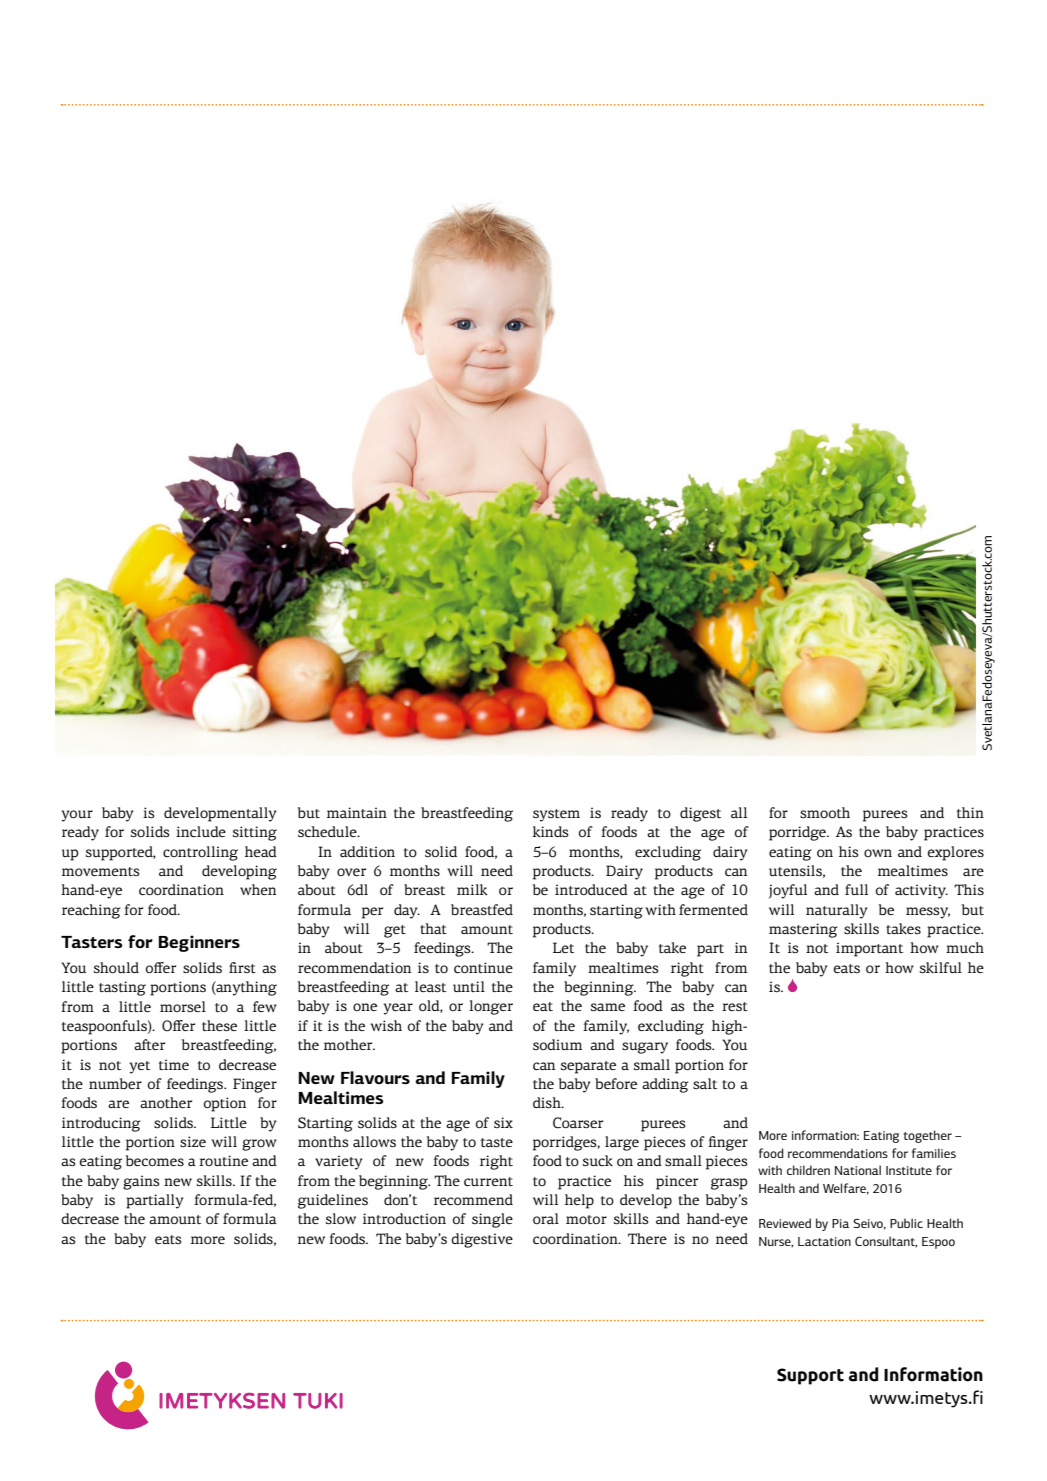  I want to click on smooth, so click(825, 812).
